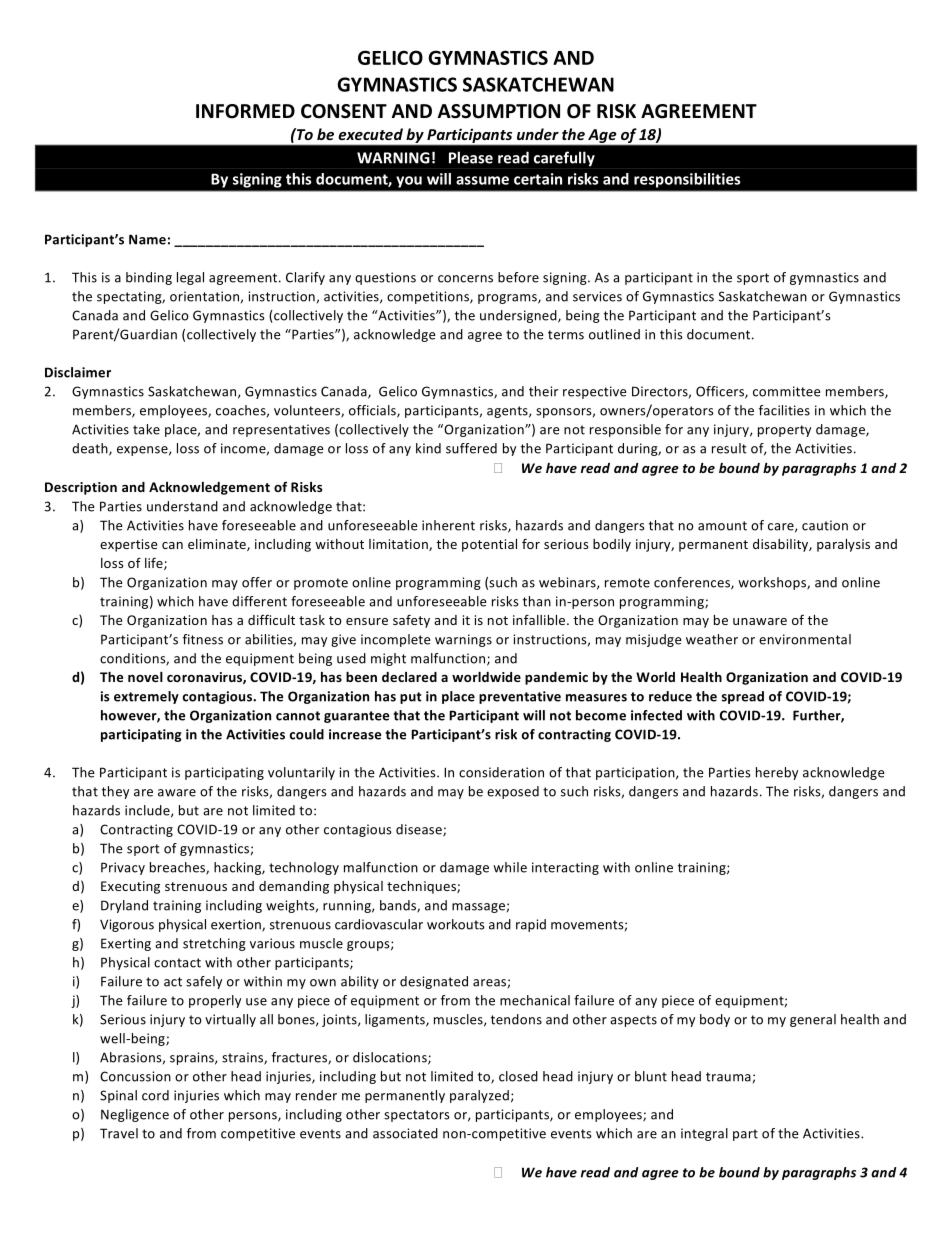 The height and width of the document is (1233, 952). I want to click on while, so click(510, 867).
